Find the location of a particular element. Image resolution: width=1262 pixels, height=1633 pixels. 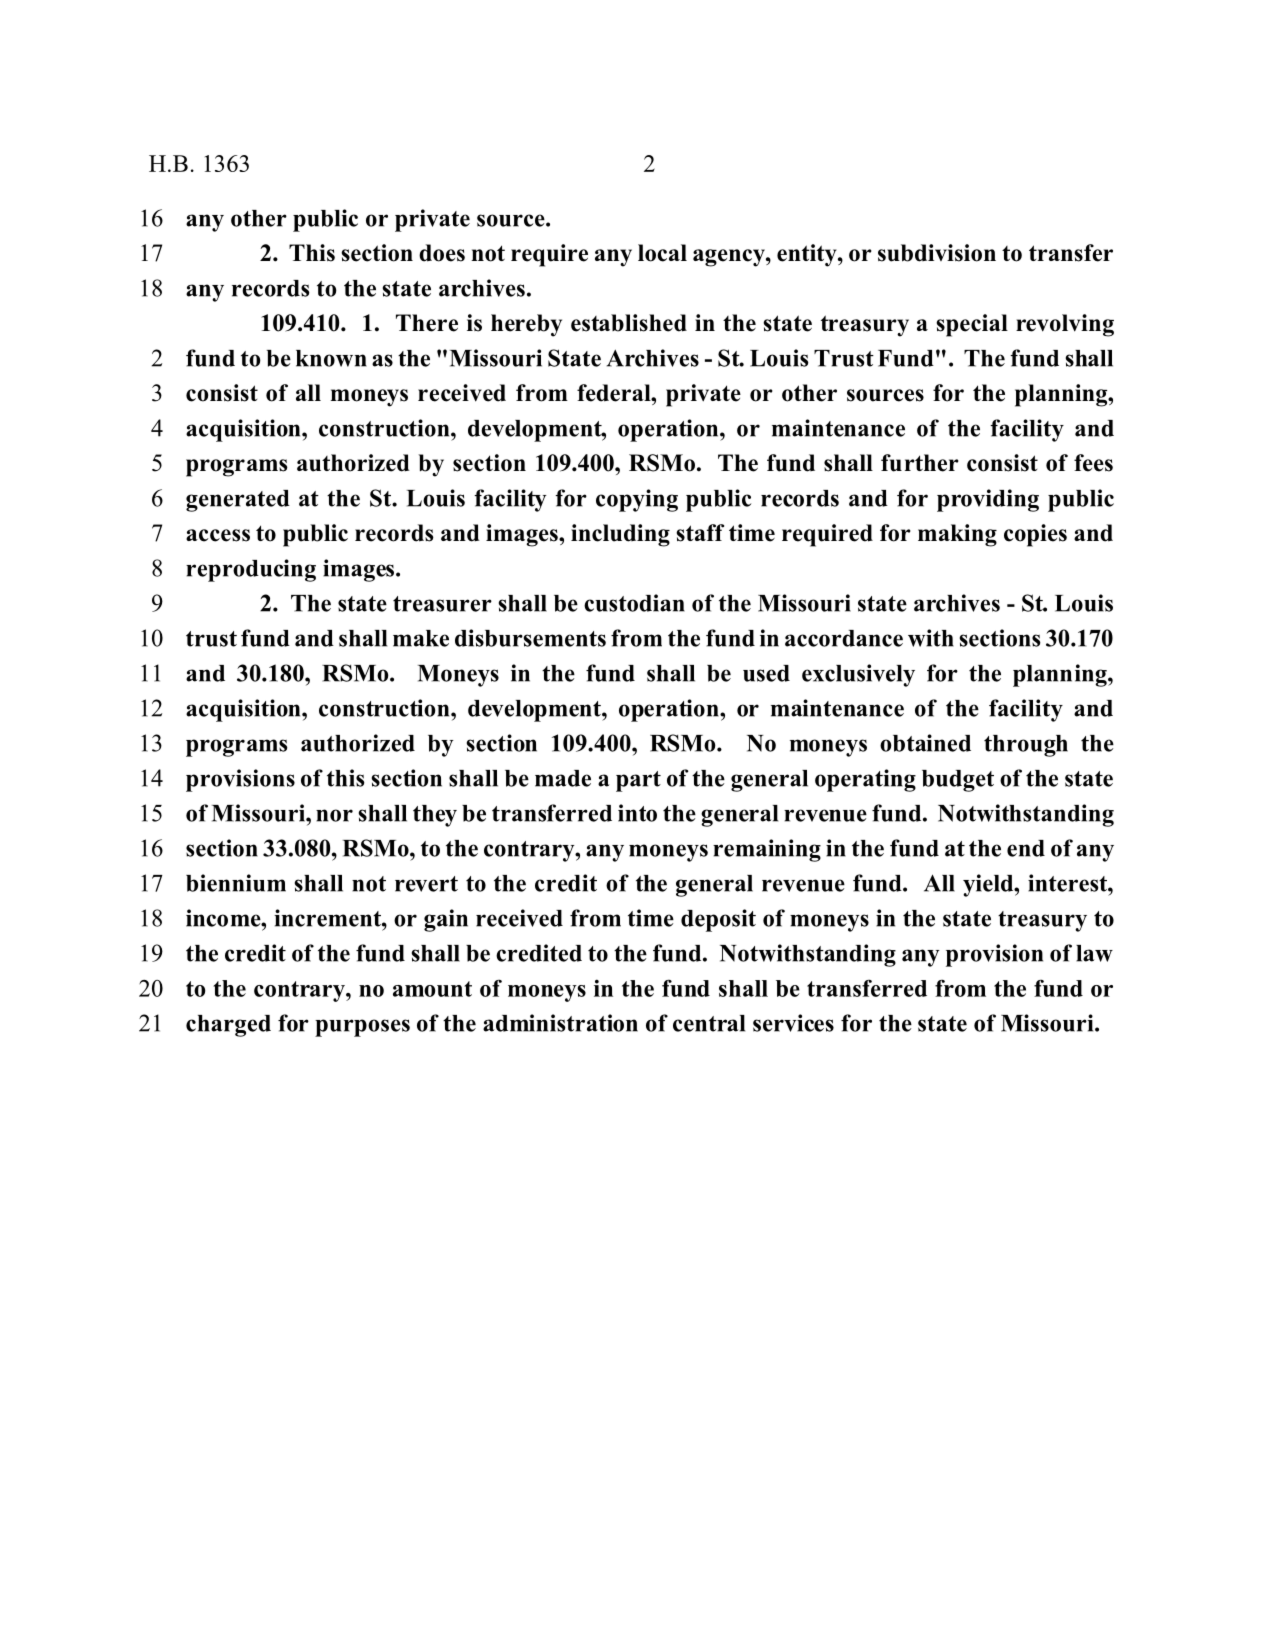

nor is located at coordinates (334, 815).
